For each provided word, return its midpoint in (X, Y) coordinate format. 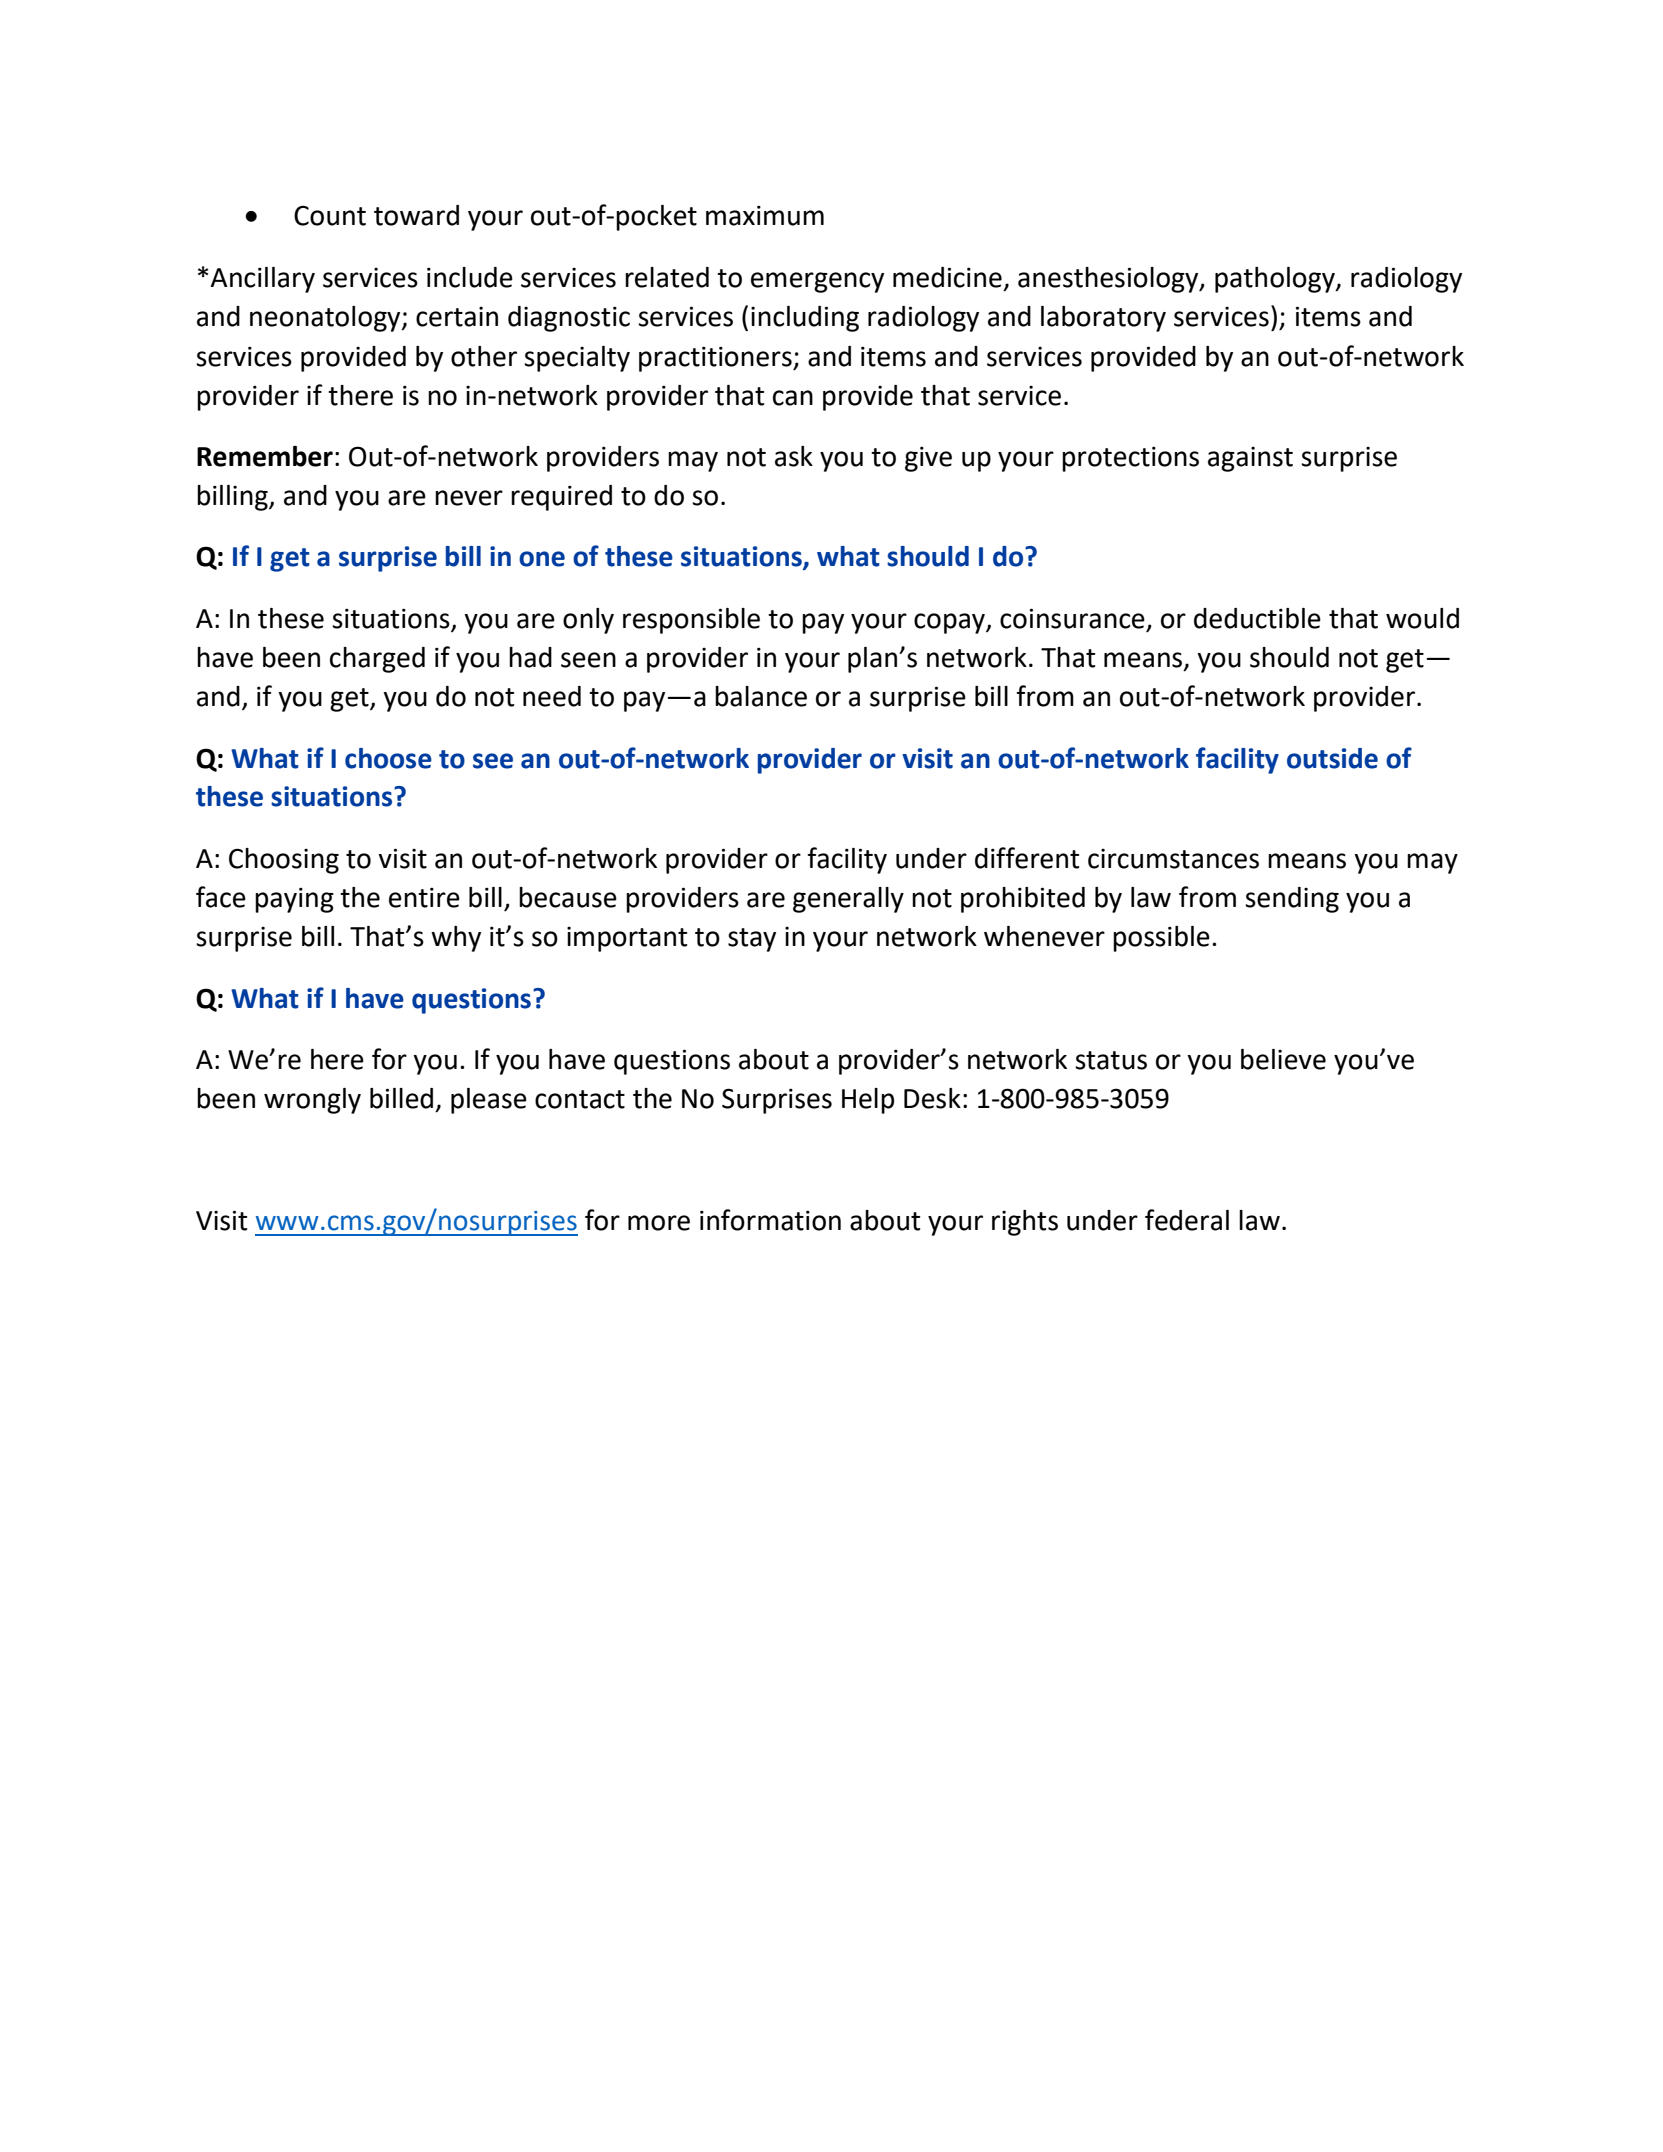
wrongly (312, 1101)
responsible (691, 621)
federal (1187, 1220)
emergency (817, 282)
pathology (1276, 280)
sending (1292, 900)
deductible (1257, 618)
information (770, 1220)
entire (424, 897)
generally (848, 900)
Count (330, 216)
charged (377, 660)
